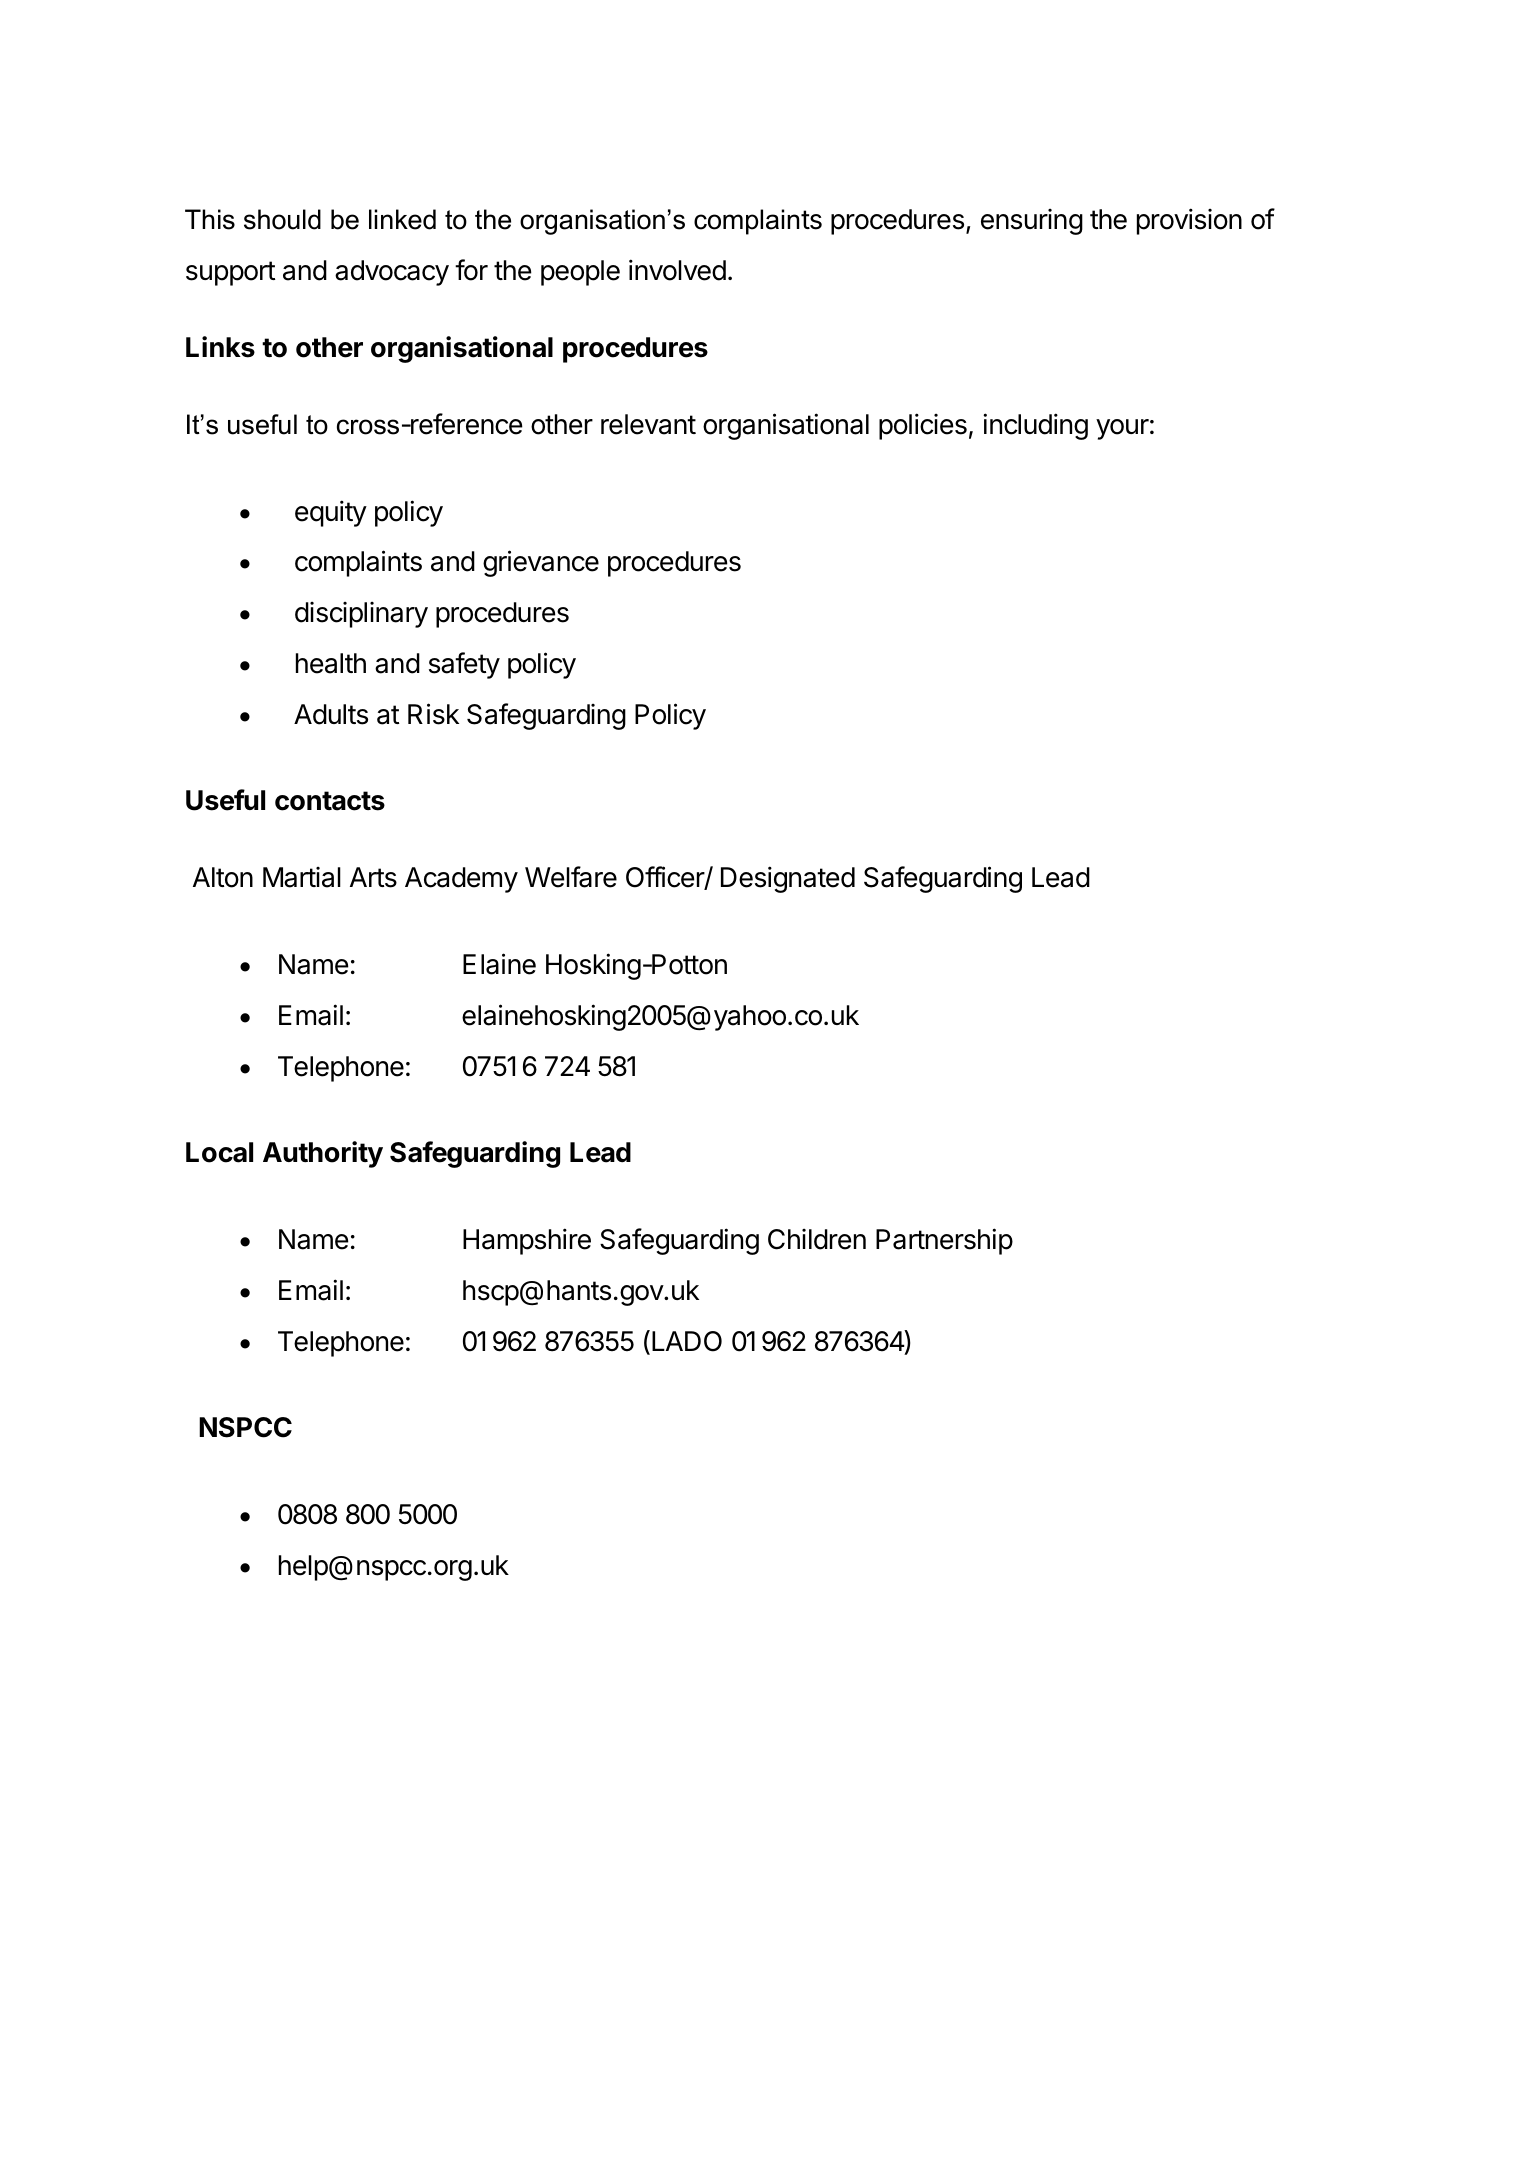 This screenshot has width=1526, height=2159. Describe the element at coordinates (323, 1154) in the screenshot. I see `Authority` at that location.
